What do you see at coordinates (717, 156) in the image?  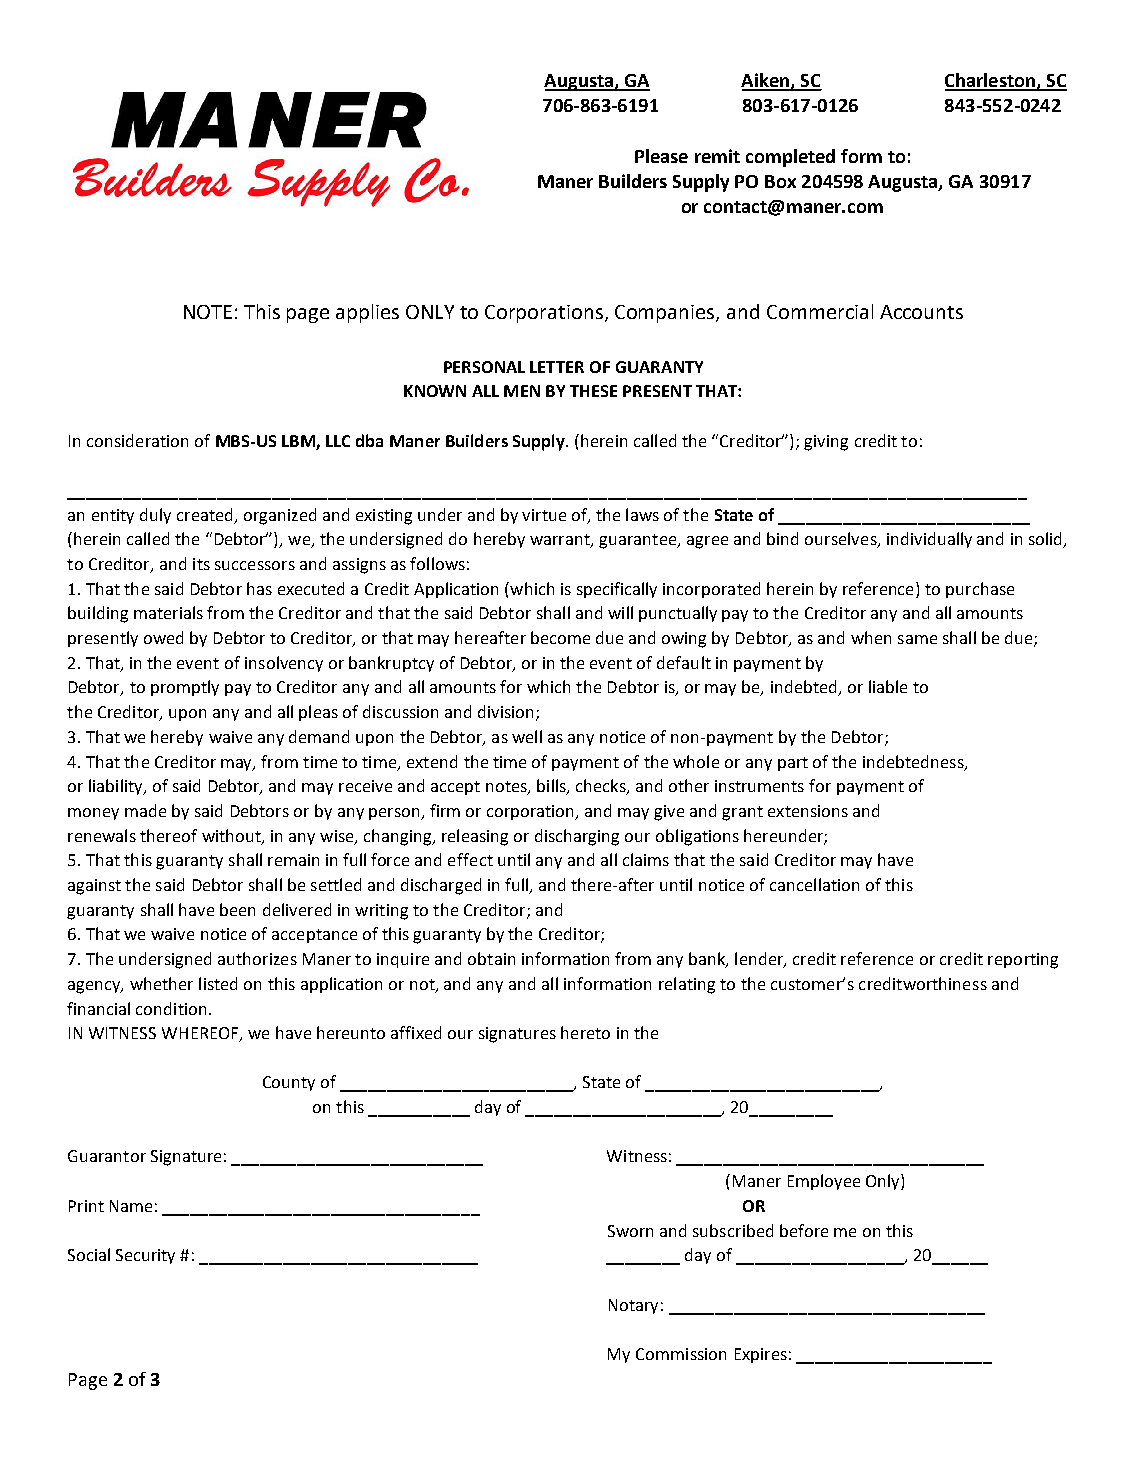 I see `remit` at bounding box center [717, 156].
